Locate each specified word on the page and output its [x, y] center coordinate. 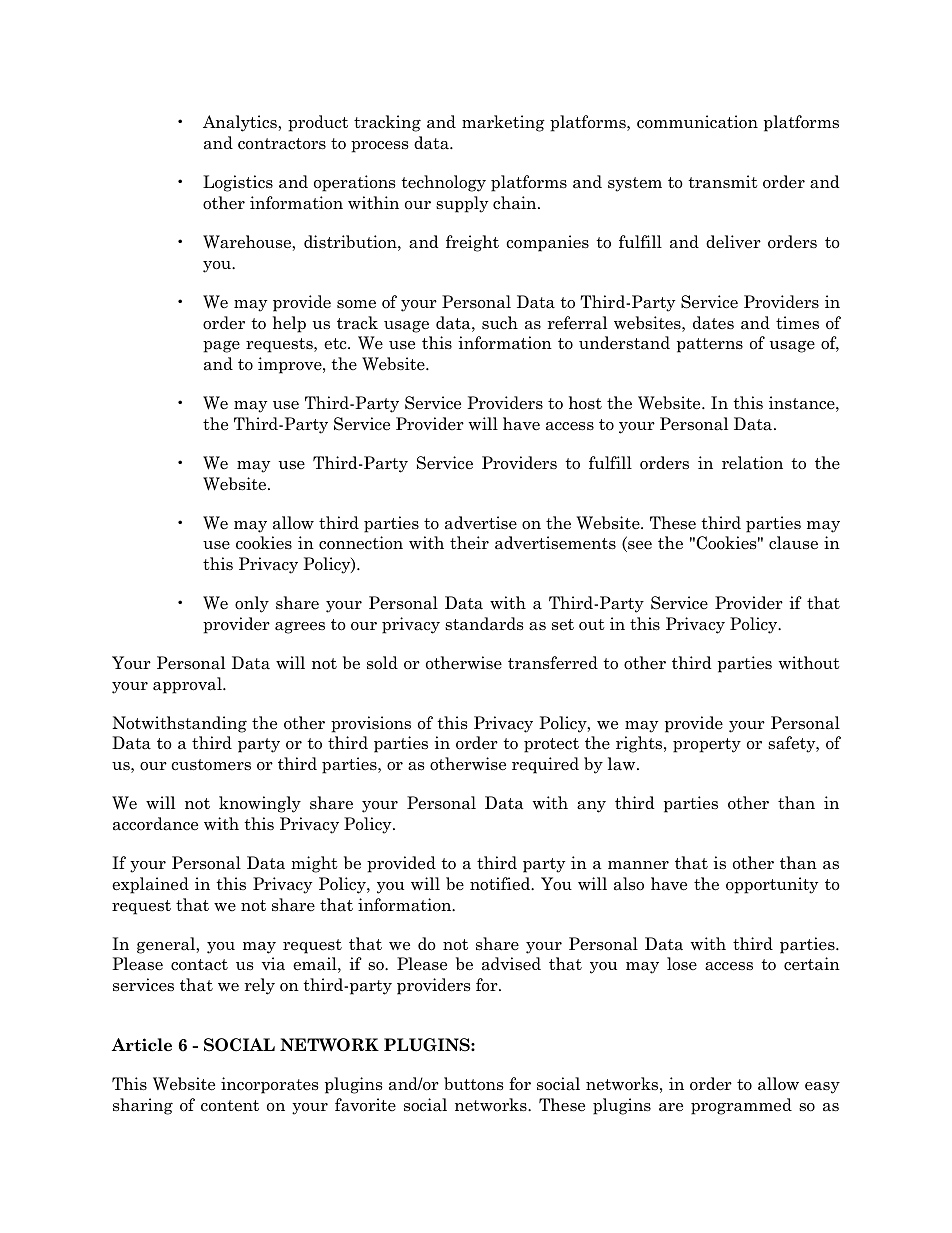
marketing [503, 123]
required [545, 765]
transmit [723, 182]
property [707, 745]
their [469, 543]
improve [291, 365]
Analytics [241, 123]
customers [211, 765]
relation [752, 463]
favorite [365, 1105]
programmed [741, 1106]
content [230, 1106]
